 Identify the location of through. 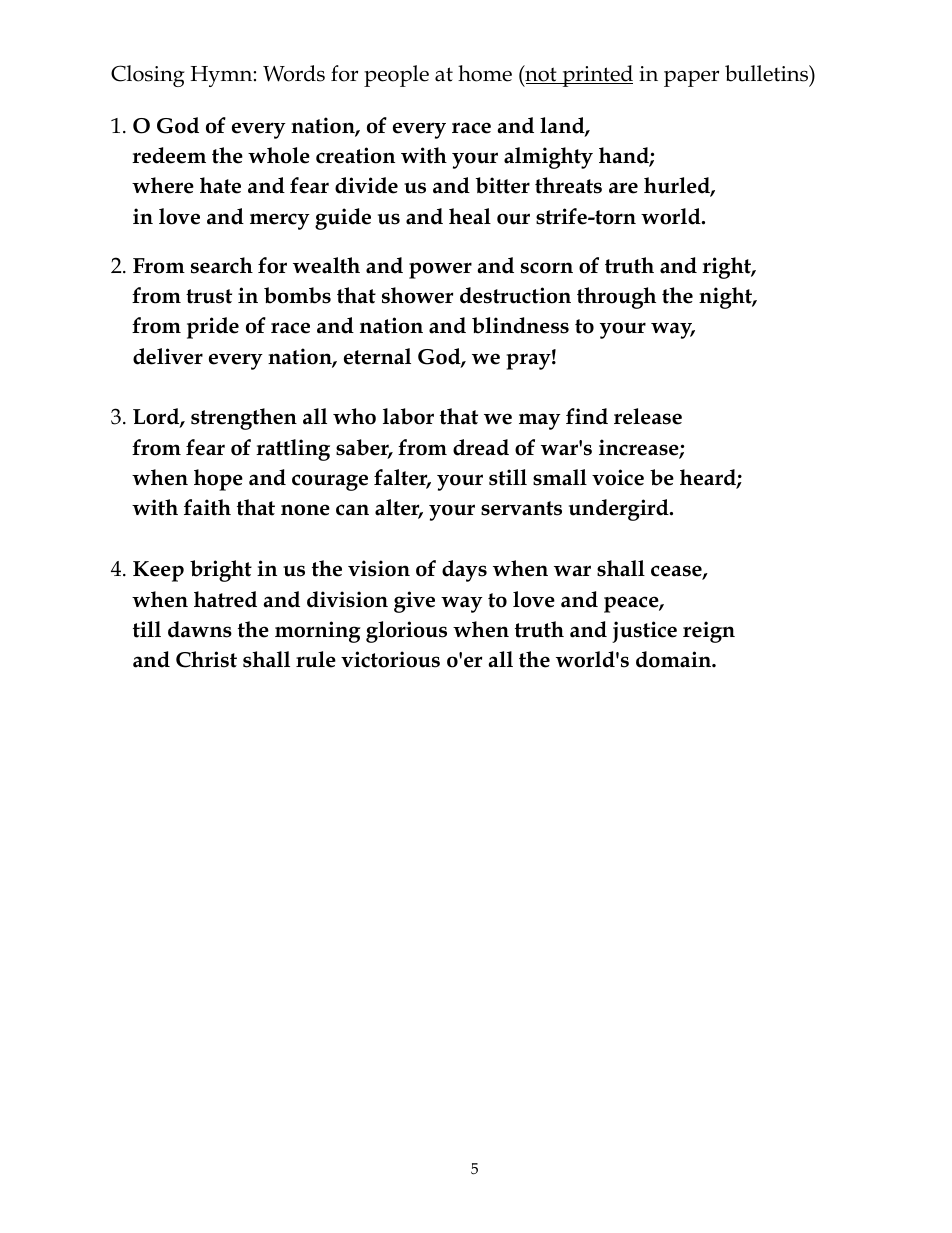
(616, 298).
